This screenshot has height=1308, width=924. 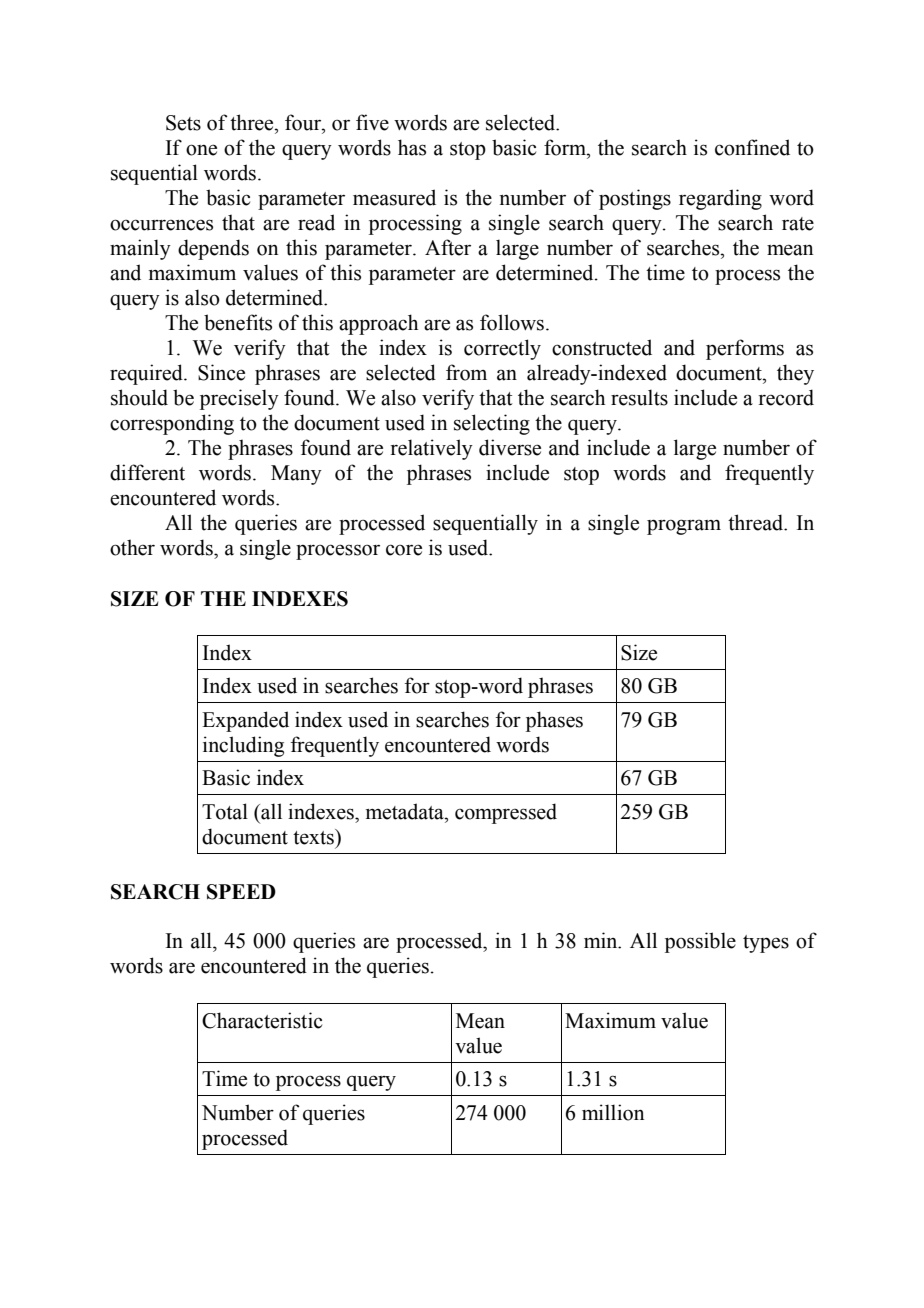 I want to click on phases, so click(x=554, y=721).
